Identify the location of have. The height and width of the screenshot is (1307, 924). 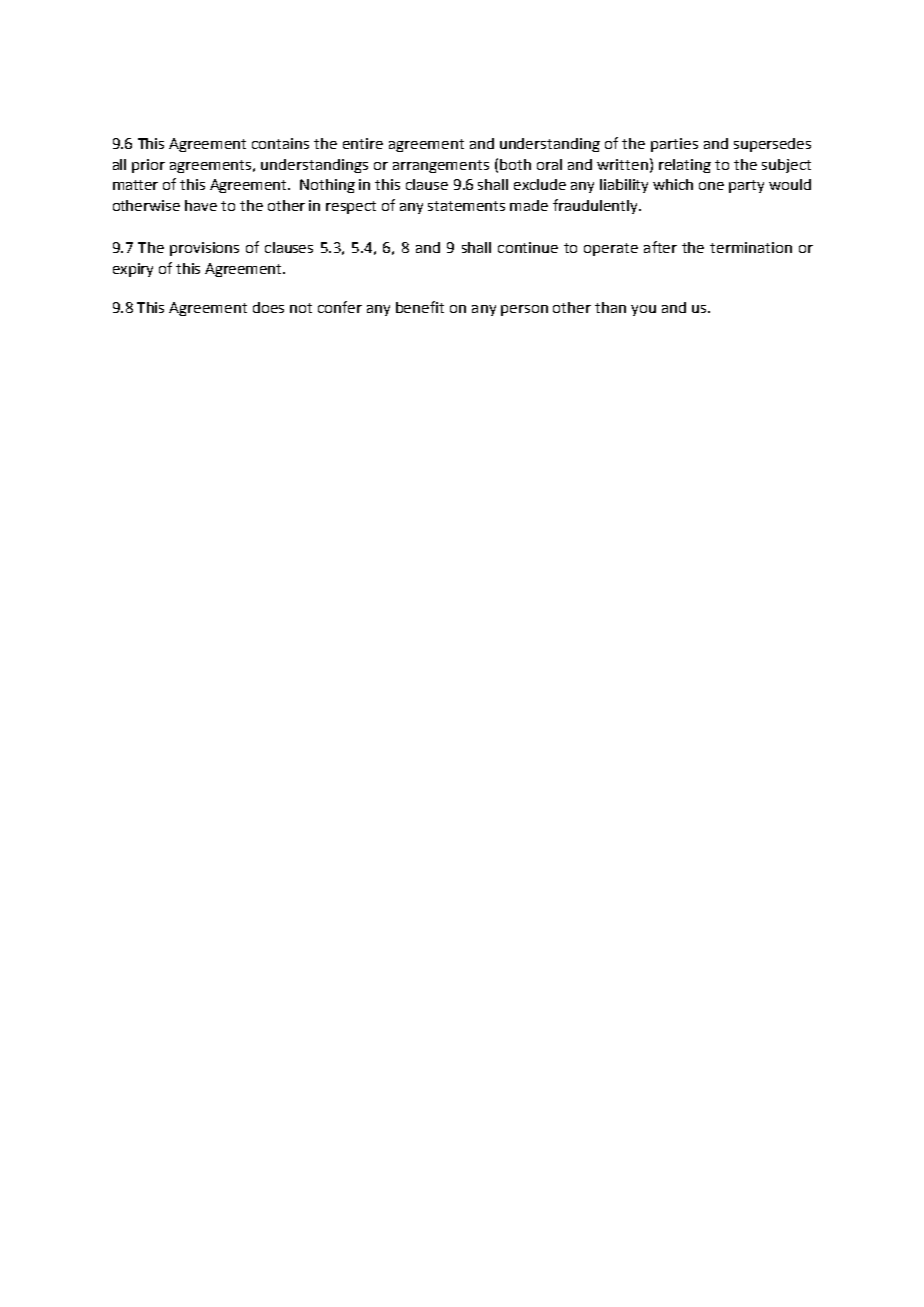
(201, 205).
